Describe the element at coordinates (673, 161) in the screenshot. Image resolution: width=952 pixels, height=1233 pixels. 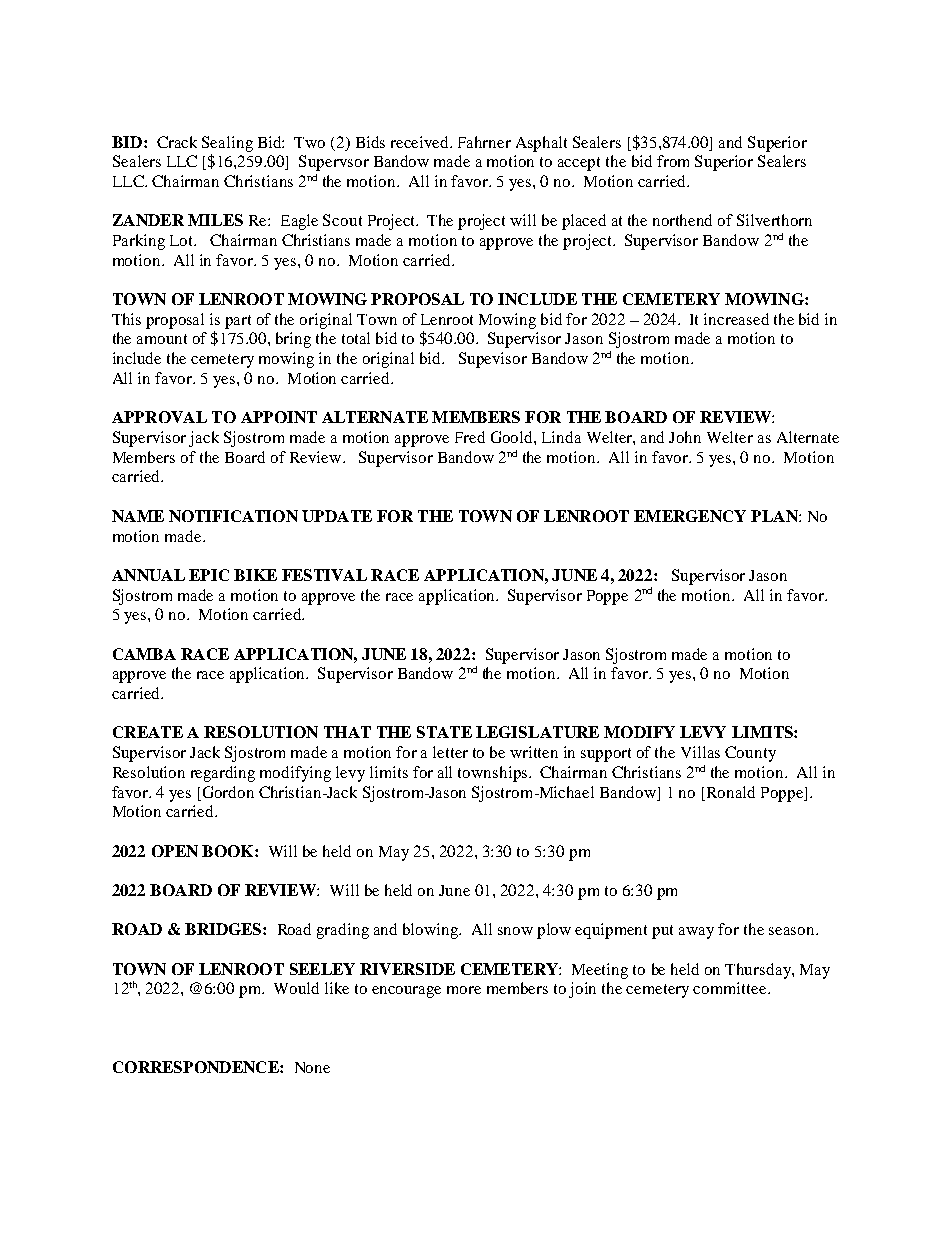
I see `from` at that location.
